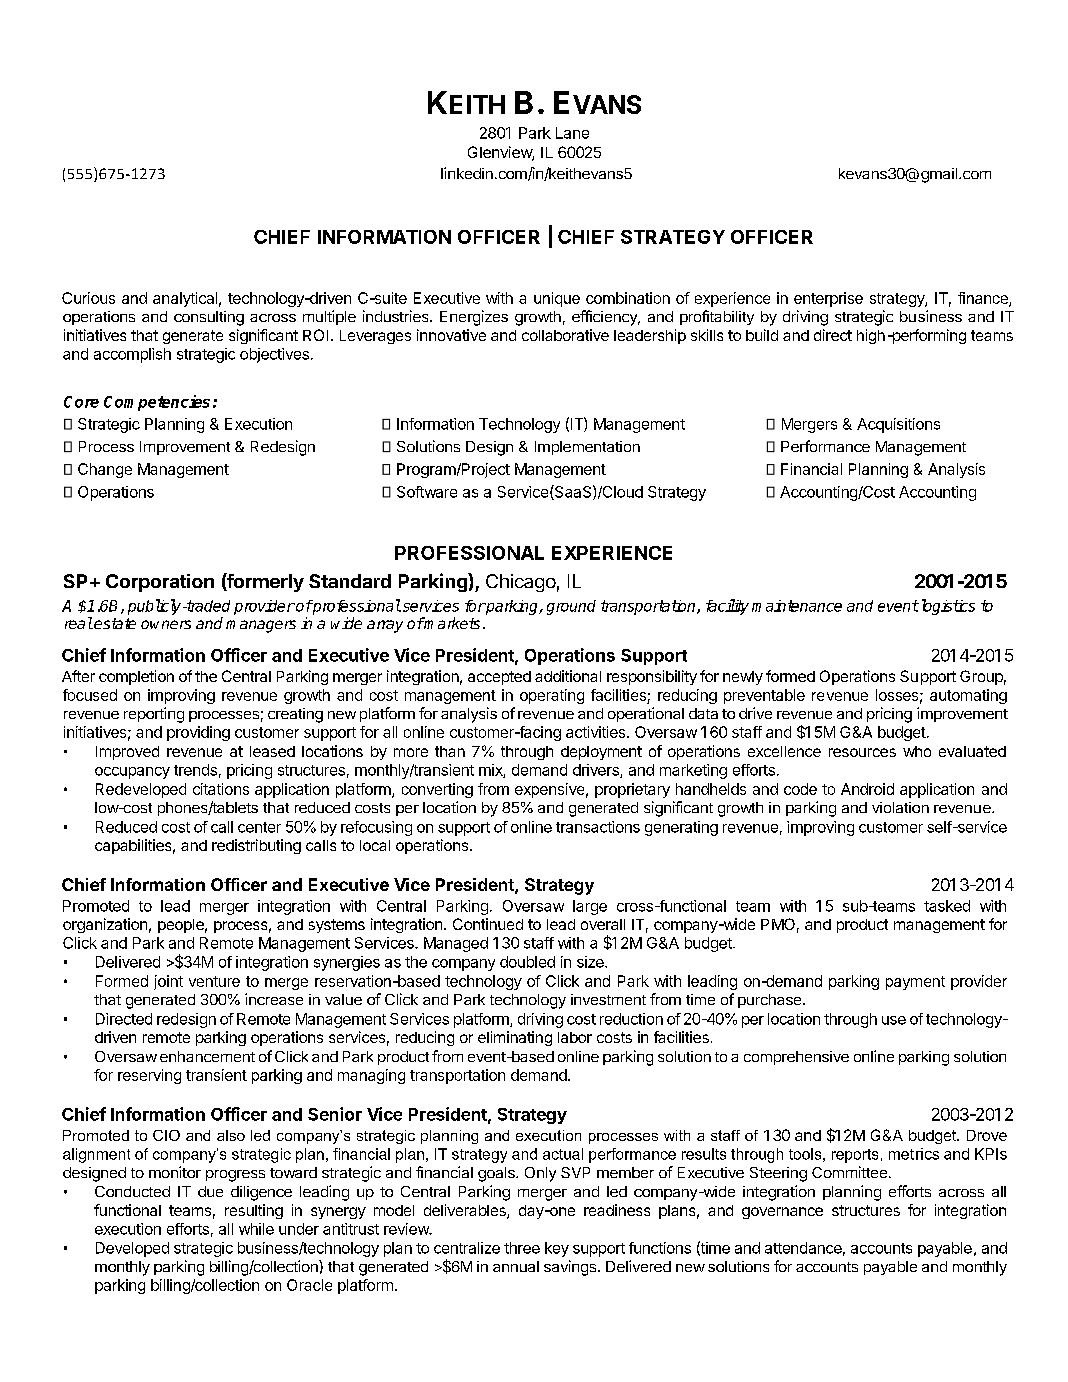  Describe the element at coordinates (915, 983) in the screenshot. I see `payment` at that location.
